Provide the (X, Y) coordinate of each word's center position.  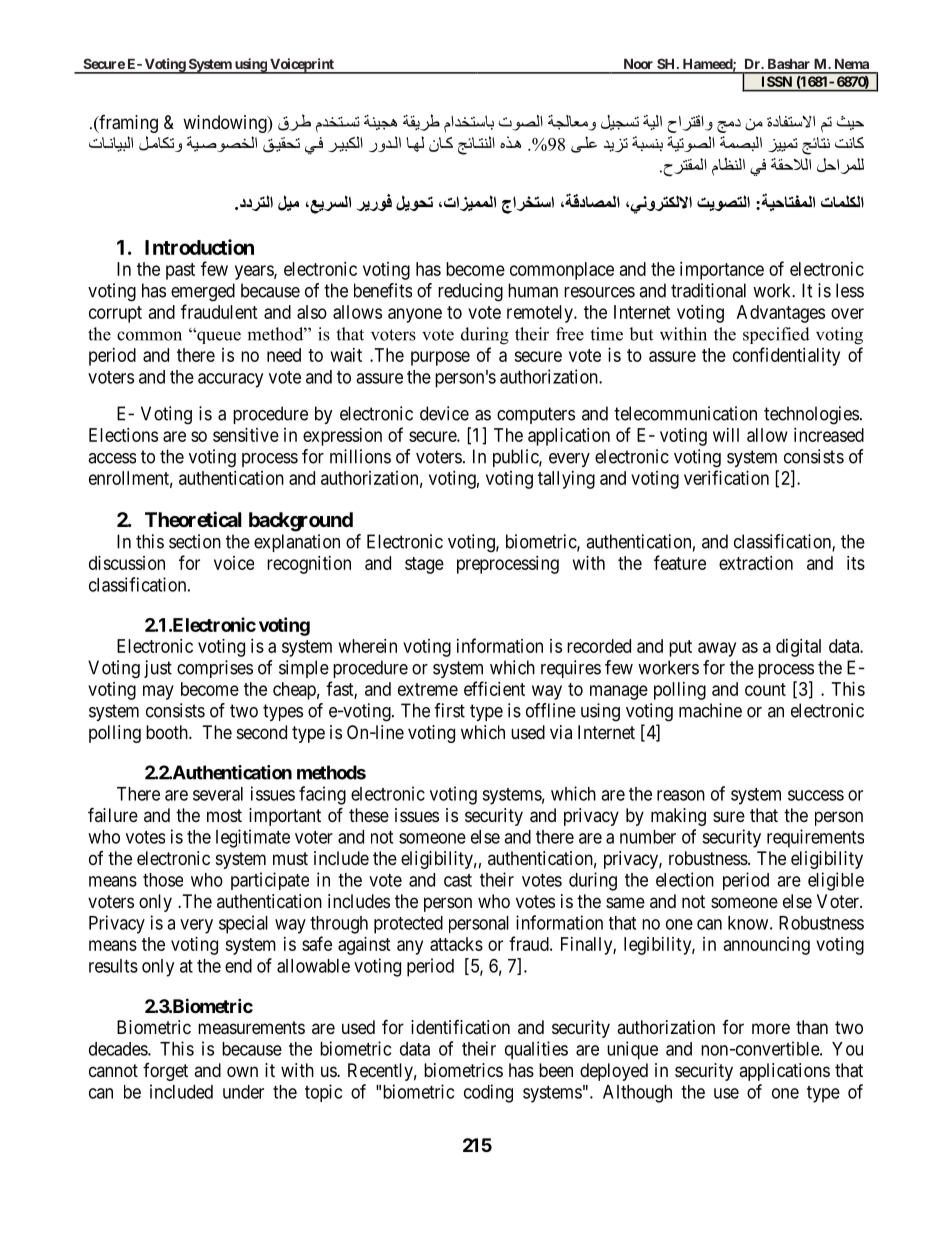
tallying (566, 480)
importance (722, 271)
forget (165, 1072)
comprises (215, 669)
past (180, 271)
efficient (494, 688)
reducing (470, 292)
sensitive (246, 435)
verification (726, 477)
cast (458, 880)
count (765, 689)
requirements (815, 838)
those (163, 880)
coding (488, 1093)
